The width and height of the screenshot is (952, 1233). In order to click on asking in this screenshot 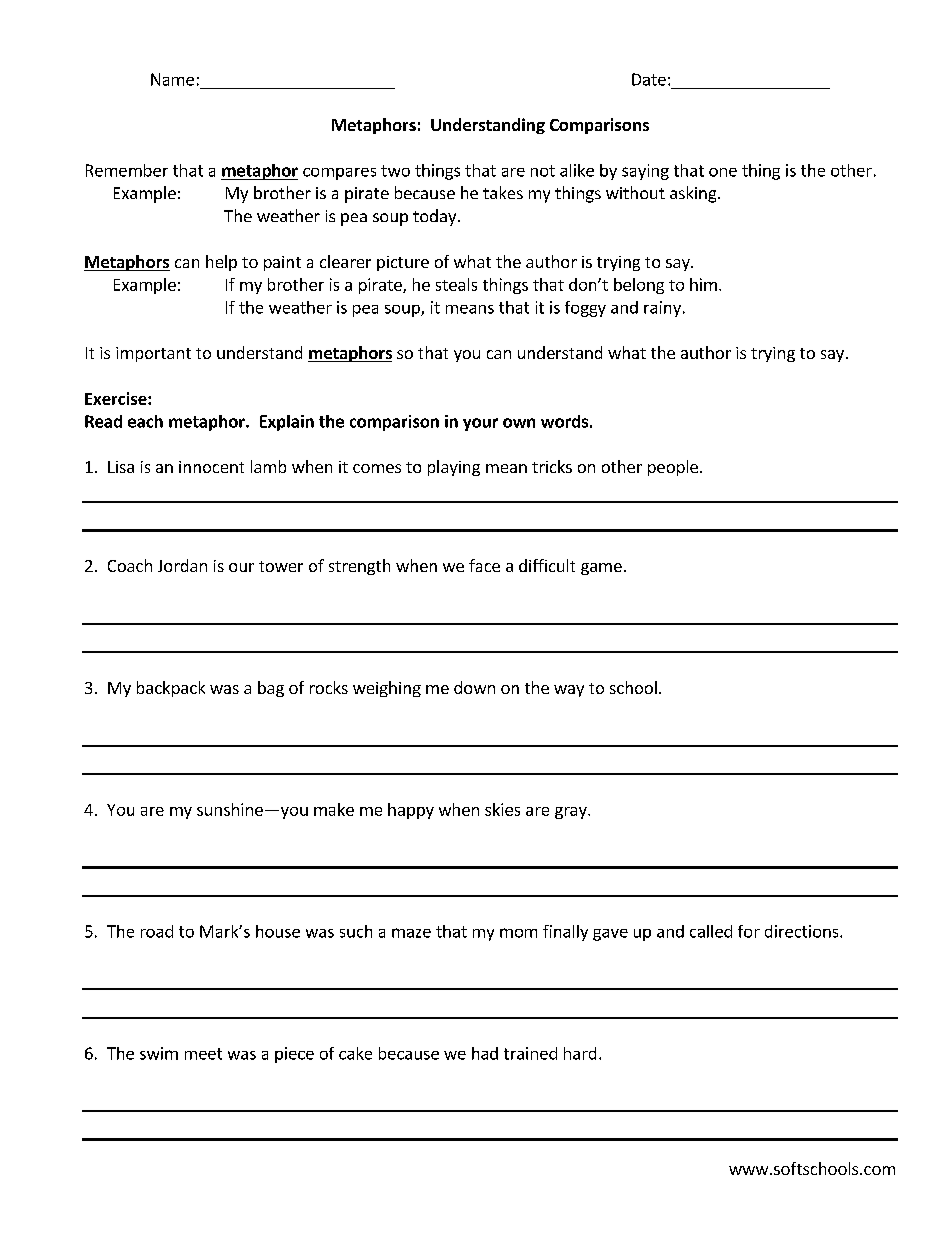, I will do `click(694, 194)`.
